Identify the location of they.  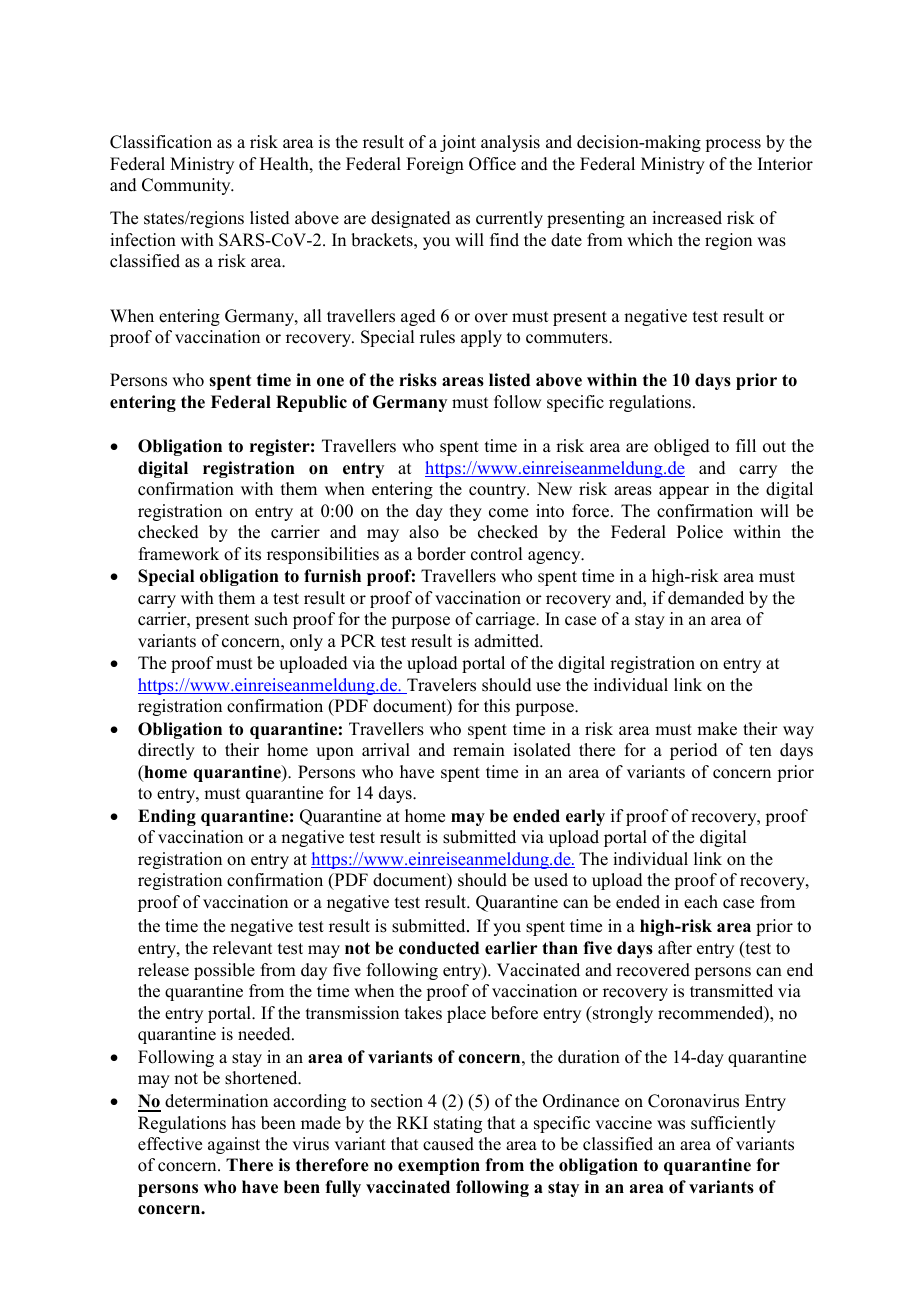
(466, 512).
